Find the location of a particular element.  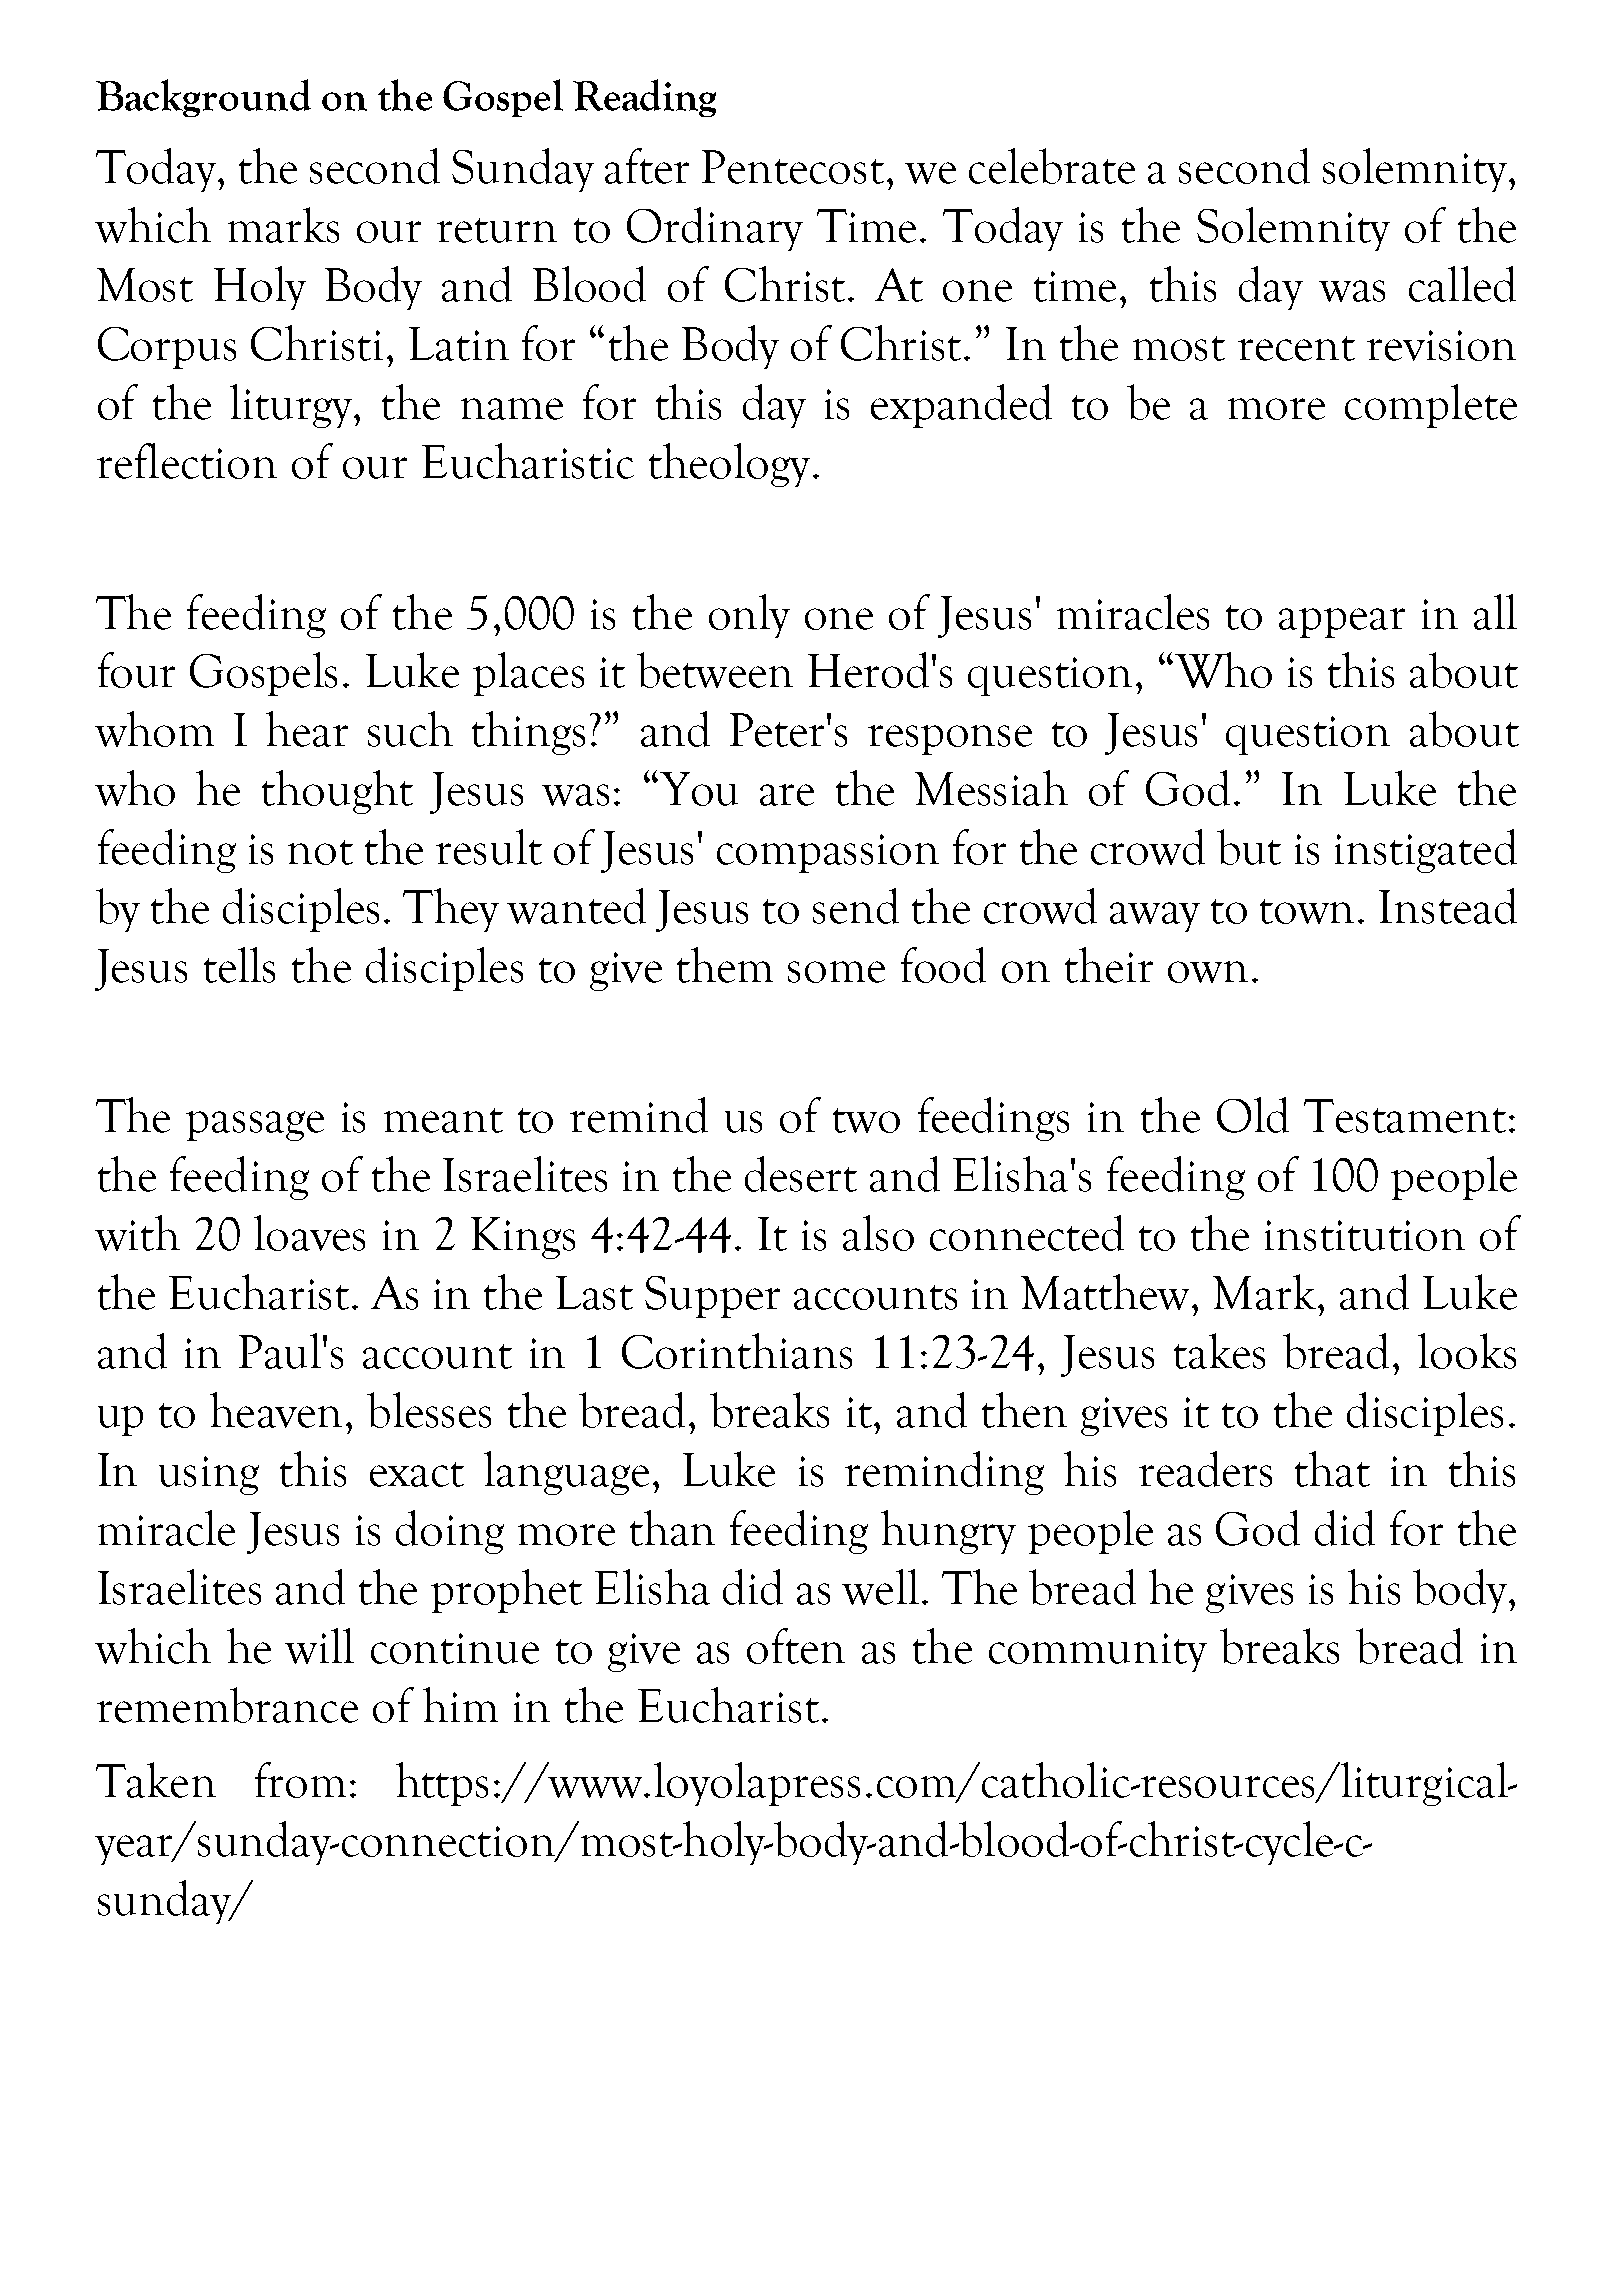

between is located at coordinates (715, 670).
